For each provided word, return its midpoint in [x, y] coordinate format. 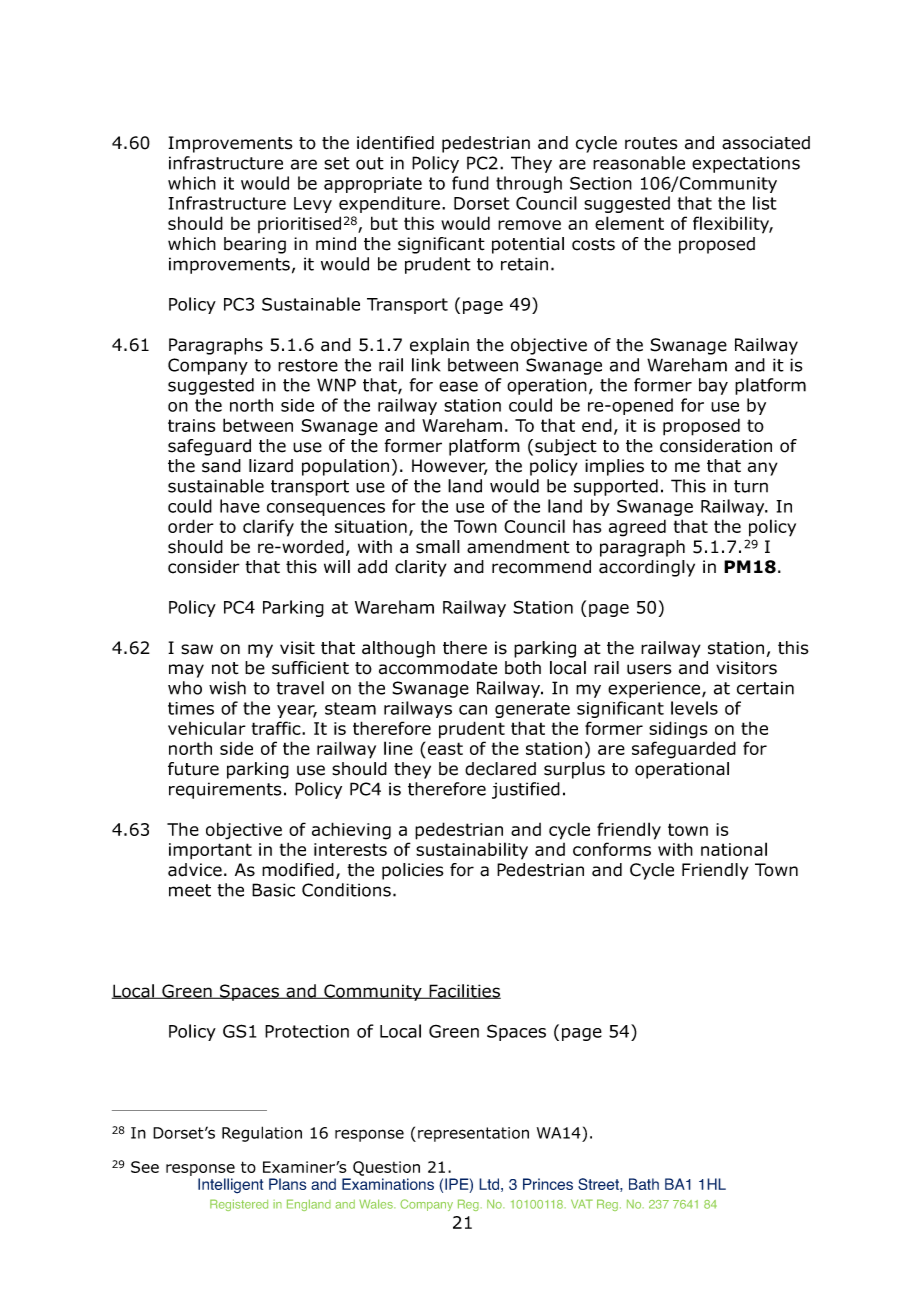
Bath [644, 1184]
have [240, 506]
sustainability [472, 851]
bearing [255, 245]
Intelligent [230, 1186]
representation [473, 1134]
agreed [637, 528]
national [734, 849]
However [450, 467]
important [210, 851]
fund [470, 183]
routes [651, 143]
